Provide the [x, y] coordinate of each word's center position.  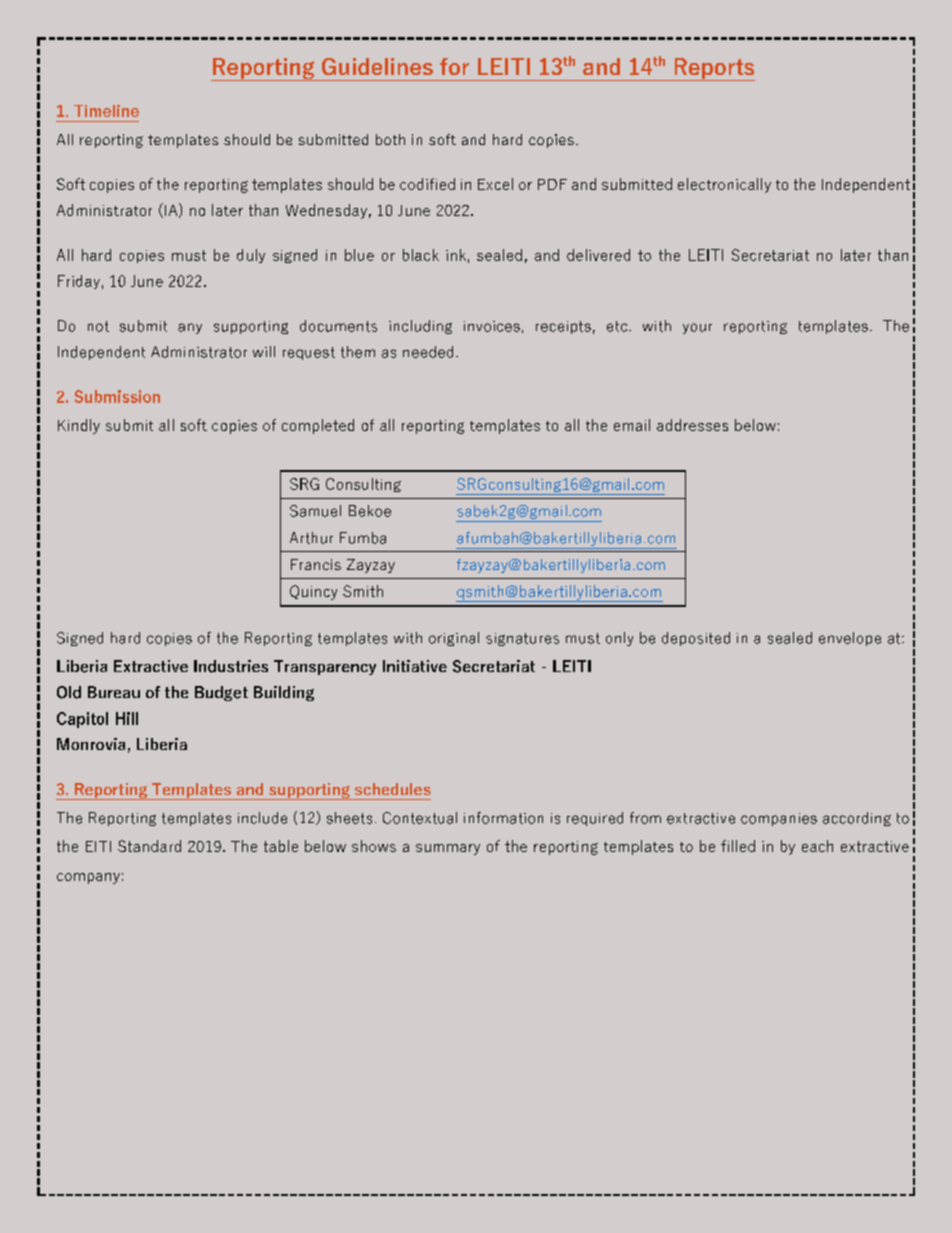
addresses [692, 425]
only [619, 639]
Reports [713, 69]
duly [251, 256]
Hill [127, 718]
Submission [117, 396]
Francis [316, 564]
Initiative [415, 666]
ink [456, 255]
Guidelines [377, 66]
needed [428, 352]
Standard [149, 846]
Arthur [311, 538]
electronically [724, 185]
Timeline [106, 111]
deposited [696, 639]
